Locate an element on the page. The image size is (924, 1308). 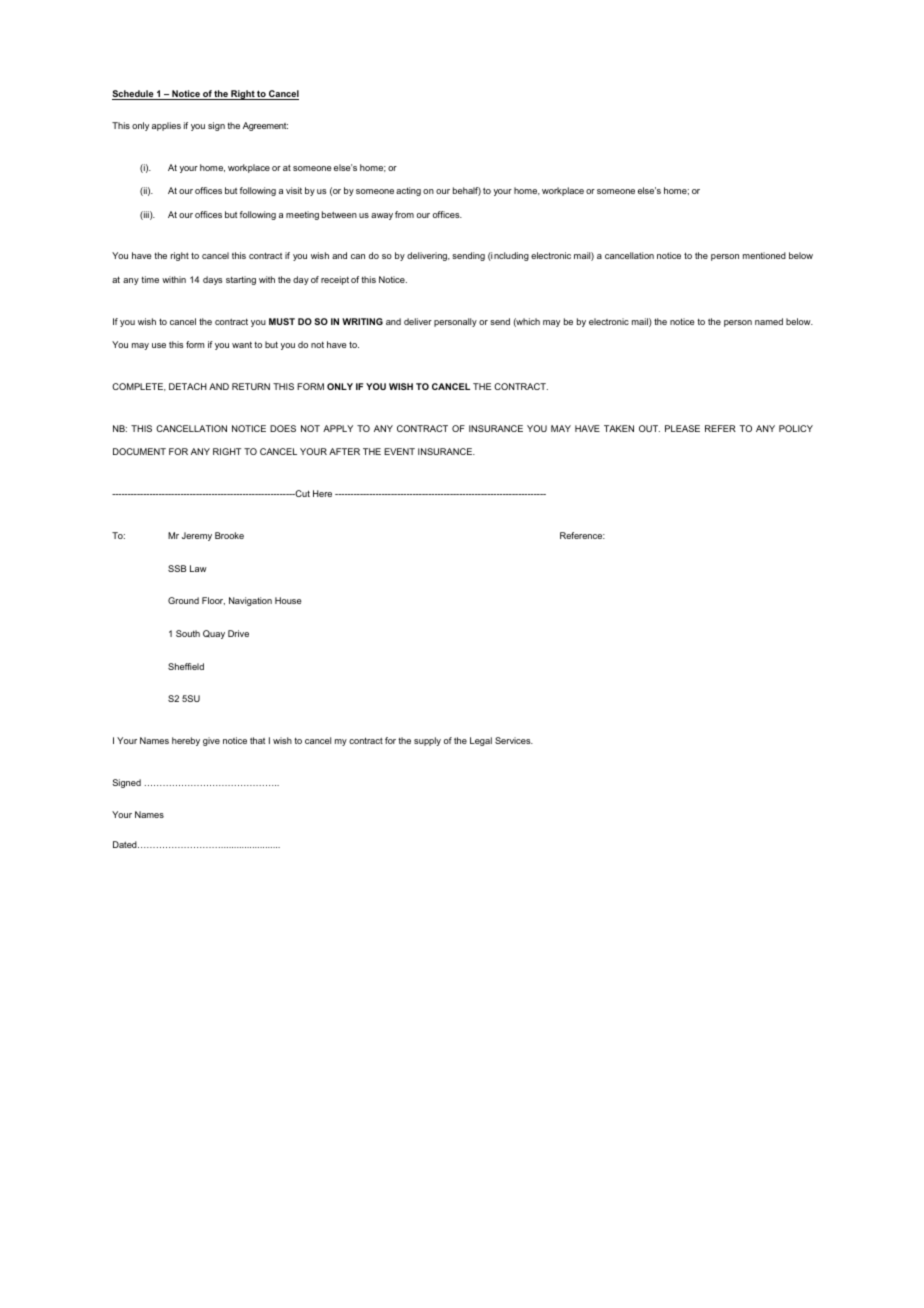
acting is located at coordinates (408, 191).
